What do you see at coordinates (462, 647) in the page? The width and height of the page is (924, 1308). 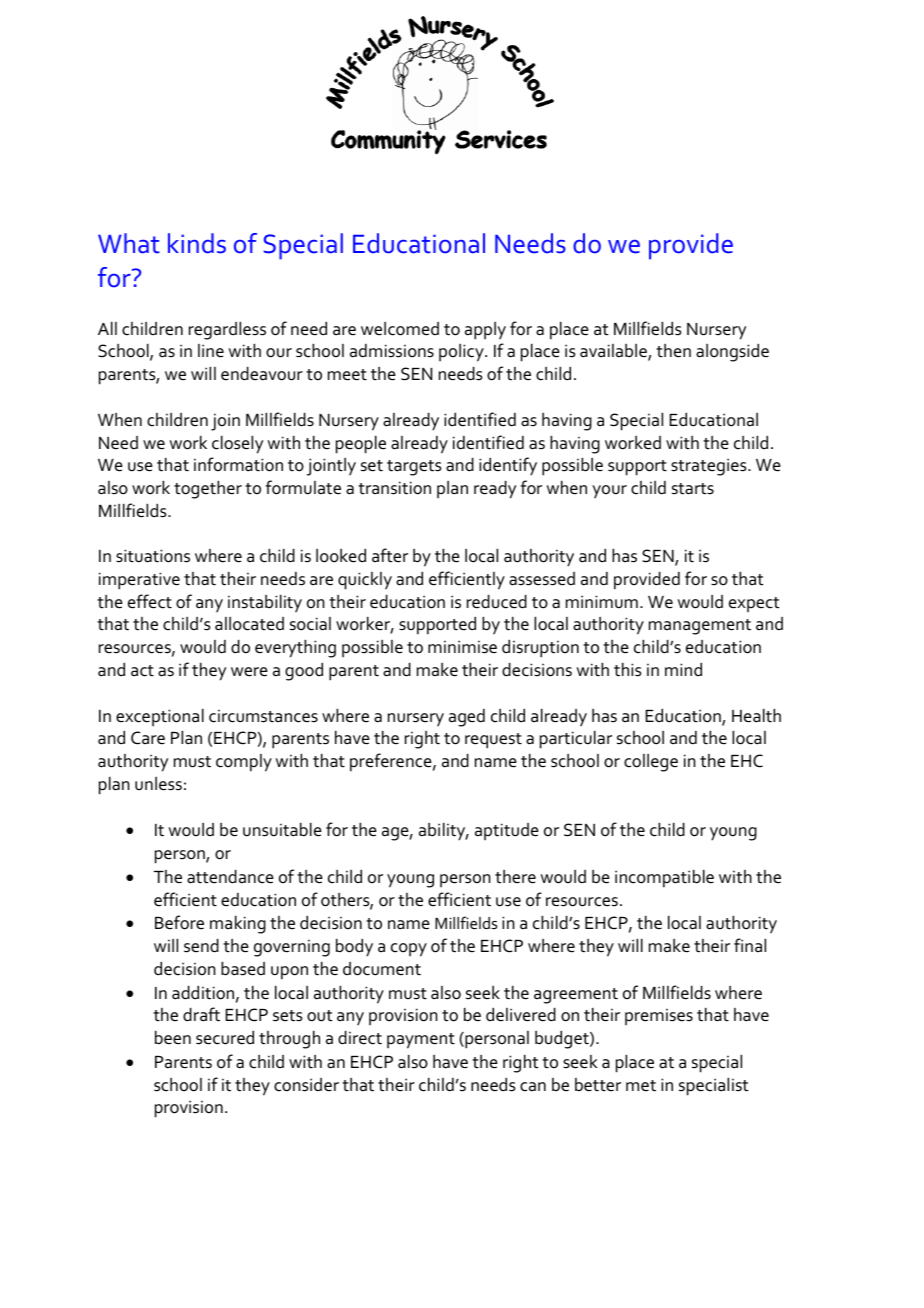 I see `minimise` at bounding box center [462, 647].
